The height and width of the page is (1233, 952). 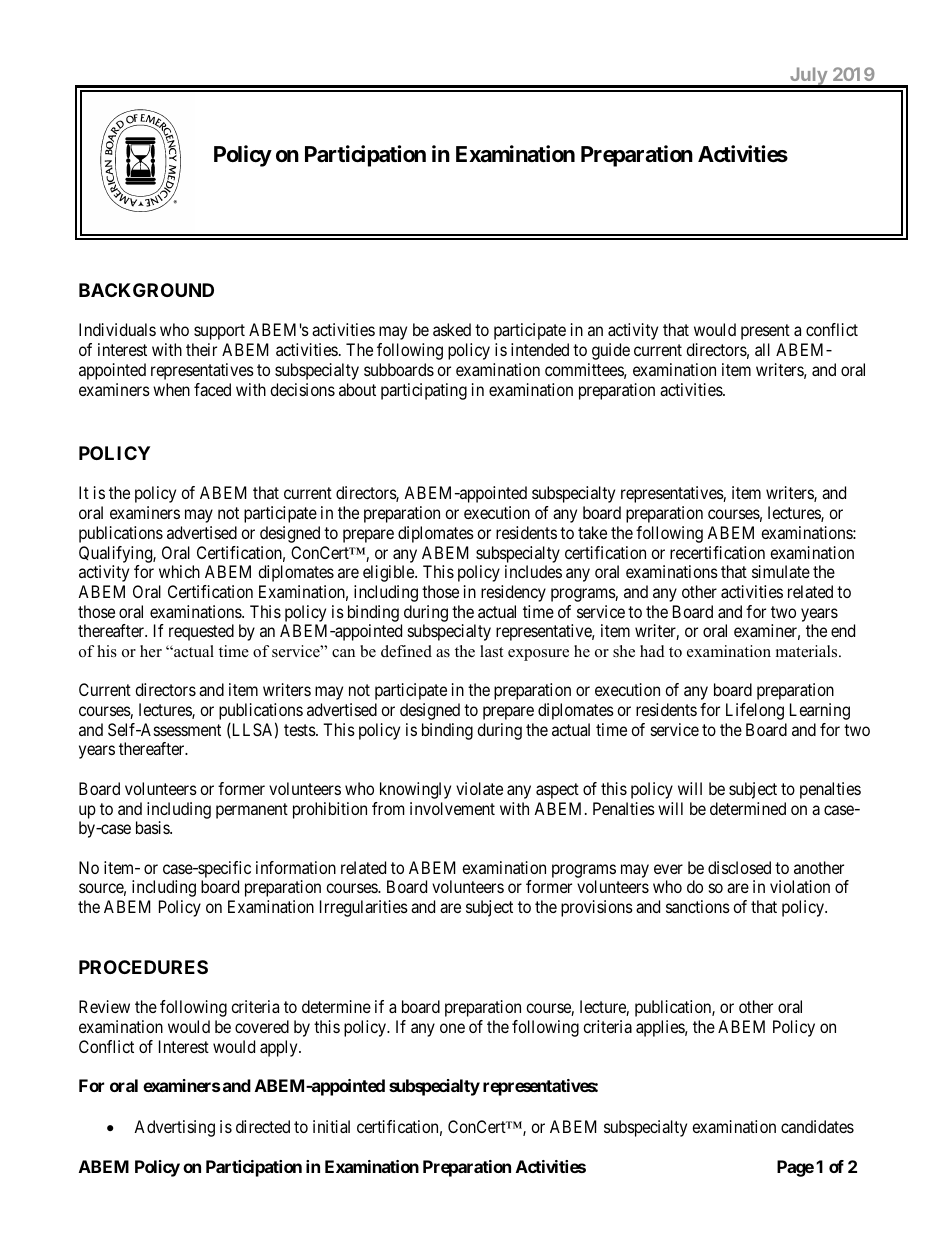 What do you see at coordinates (781, 571) in the page?
I see `simulate` at bounding box center [781, 571].
